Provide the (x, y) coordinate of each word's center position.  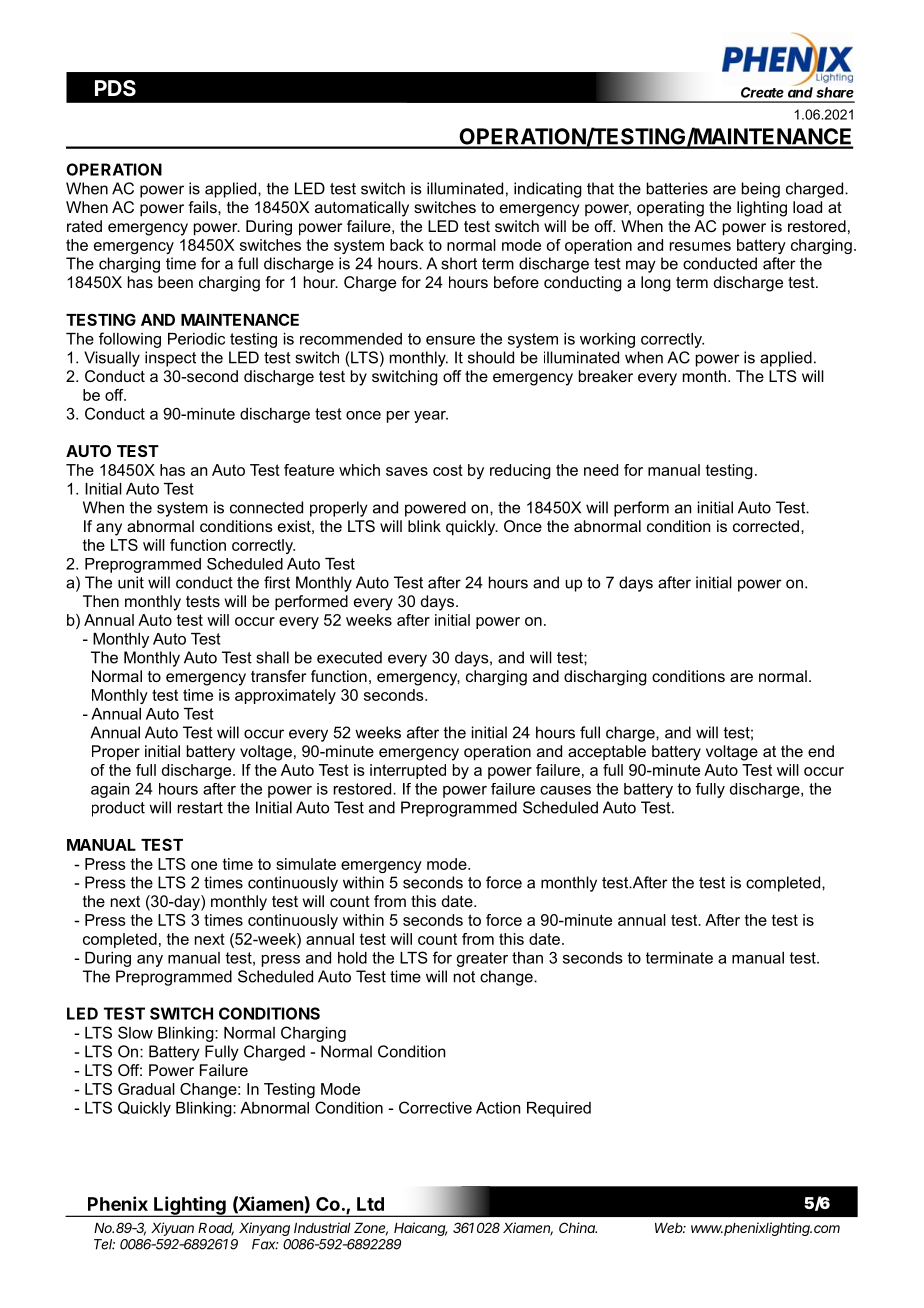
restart (200, 808)
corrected (766, 526)
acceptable (607, 752)
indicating (548, 190)
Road (216, 1229)
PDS (115, 88)
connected (266, 507)
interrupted (408, 771)
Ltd (370, 1204)
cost (448, 470)
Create (762, 92)
